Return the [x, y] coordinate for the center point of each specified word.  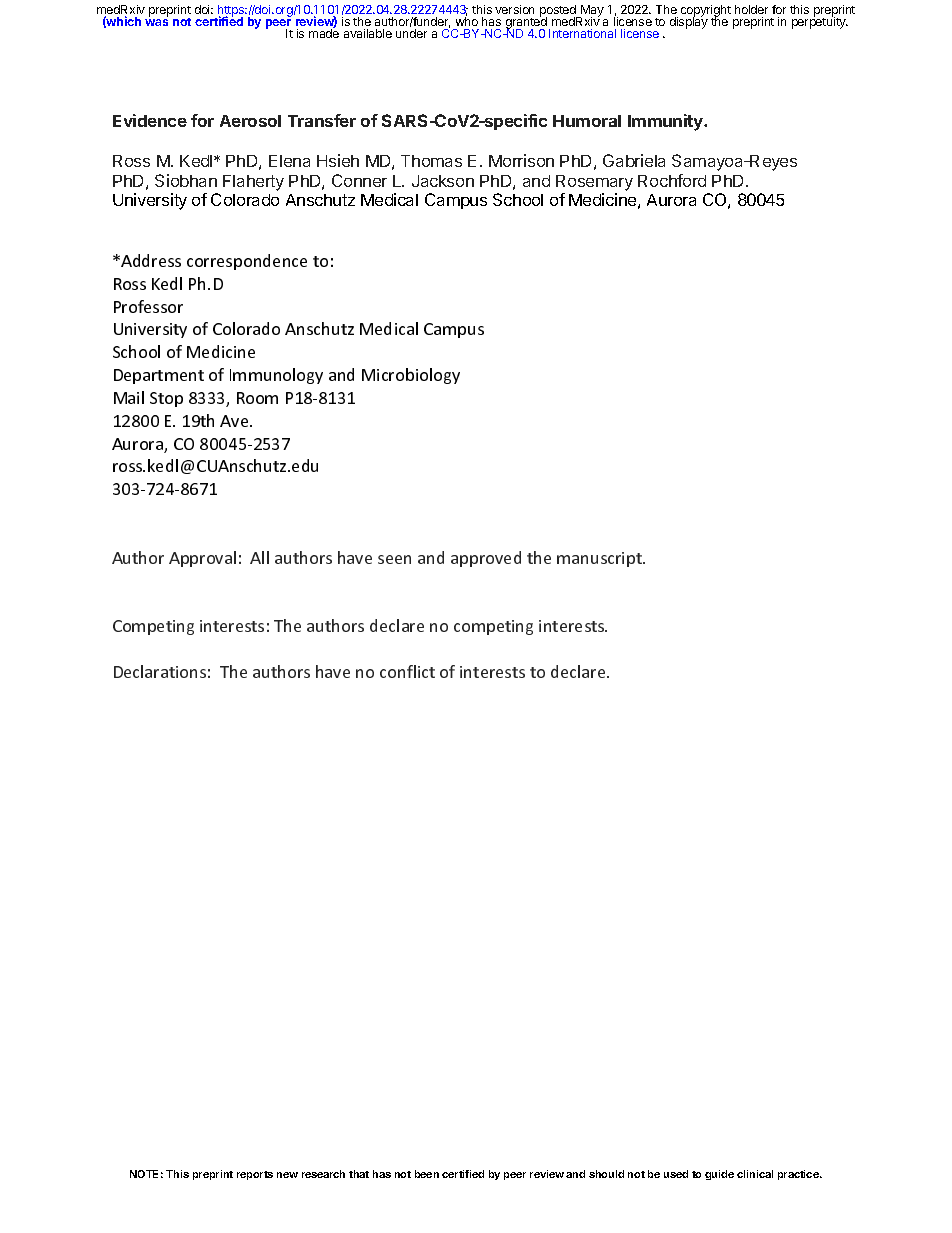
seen [394, 559]
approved [486, 559]
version [514, 9]
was [156, 22]
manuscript [600, 559]
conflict [407, 671]
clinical [755, 1174]
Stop [166, 399]
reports [255, 1175]
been [427, 1174]
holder [751, 9]
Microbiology [411, 376]
